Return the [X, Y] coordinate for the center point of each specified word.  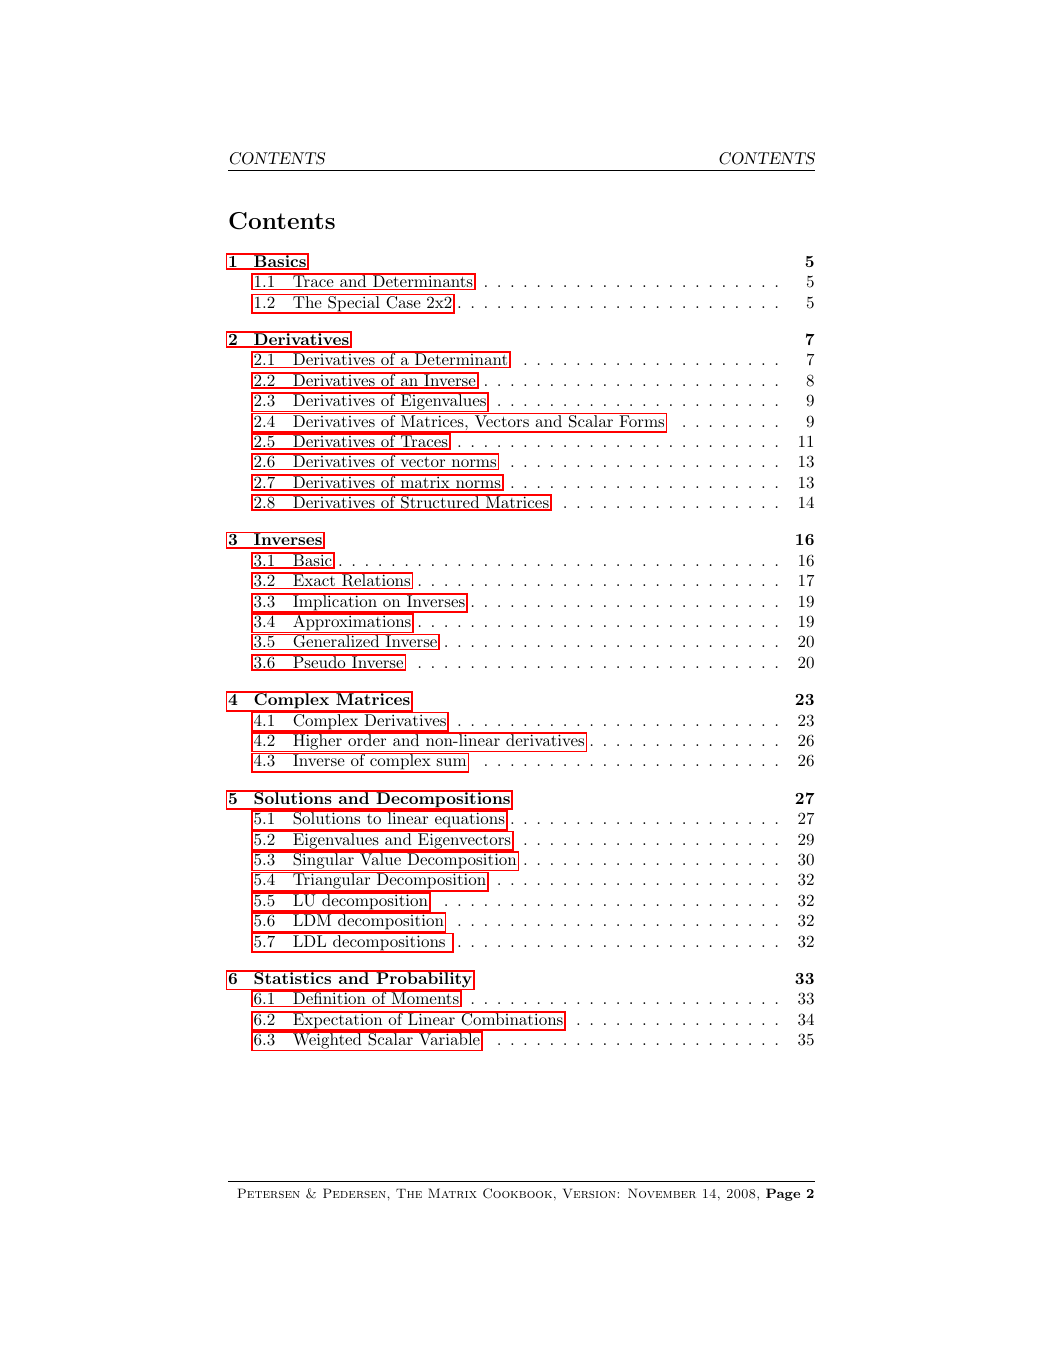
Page [783, 1194]
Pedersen [354, 1193]
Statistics [293, 977]
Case [403, 301]
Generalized [336, 642]
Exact [314, 581]
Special [354, 304]
